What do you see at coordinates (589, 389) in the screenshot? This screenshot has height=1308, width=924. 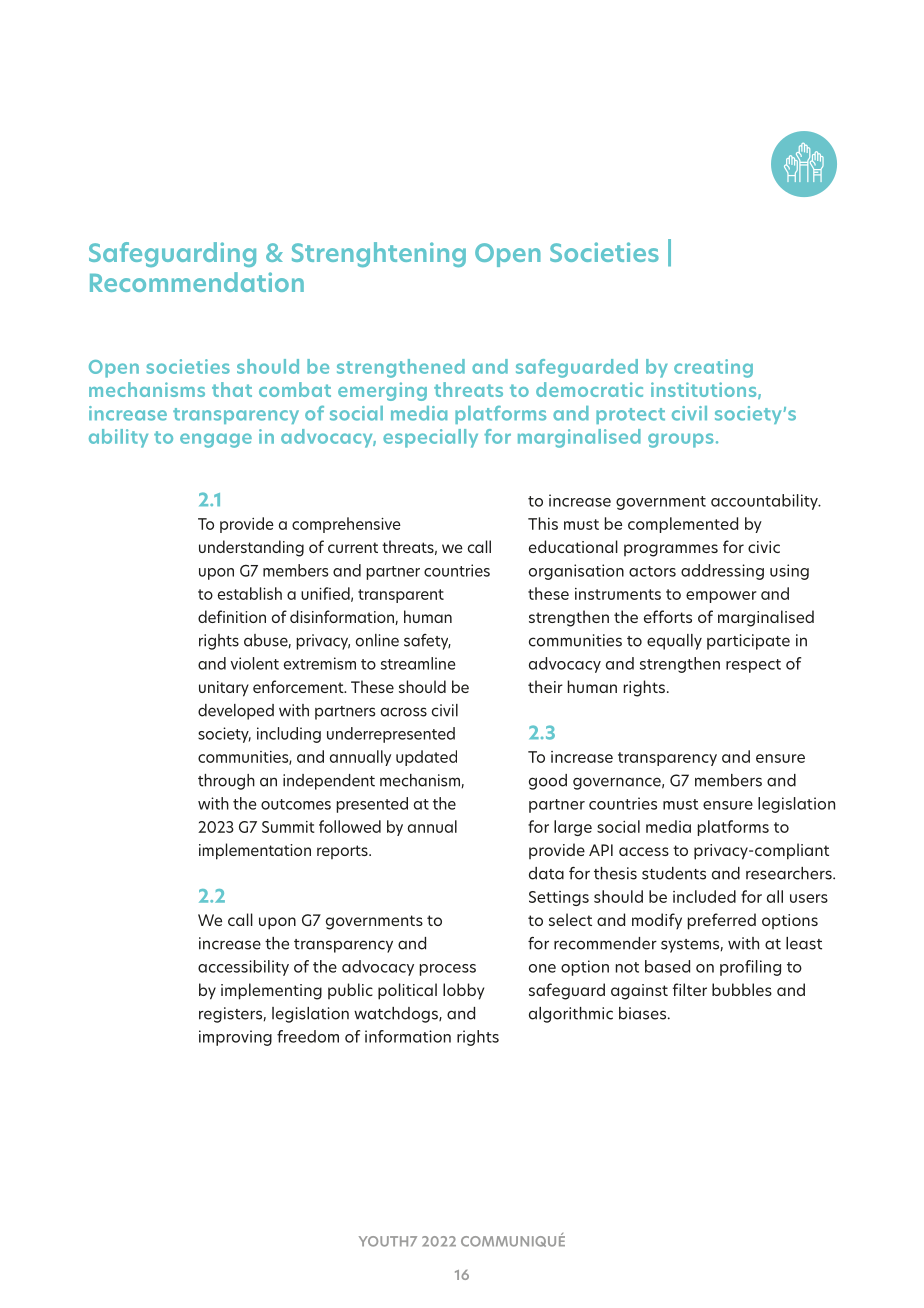 I see `democratic` at bounding box center [589, 389].
